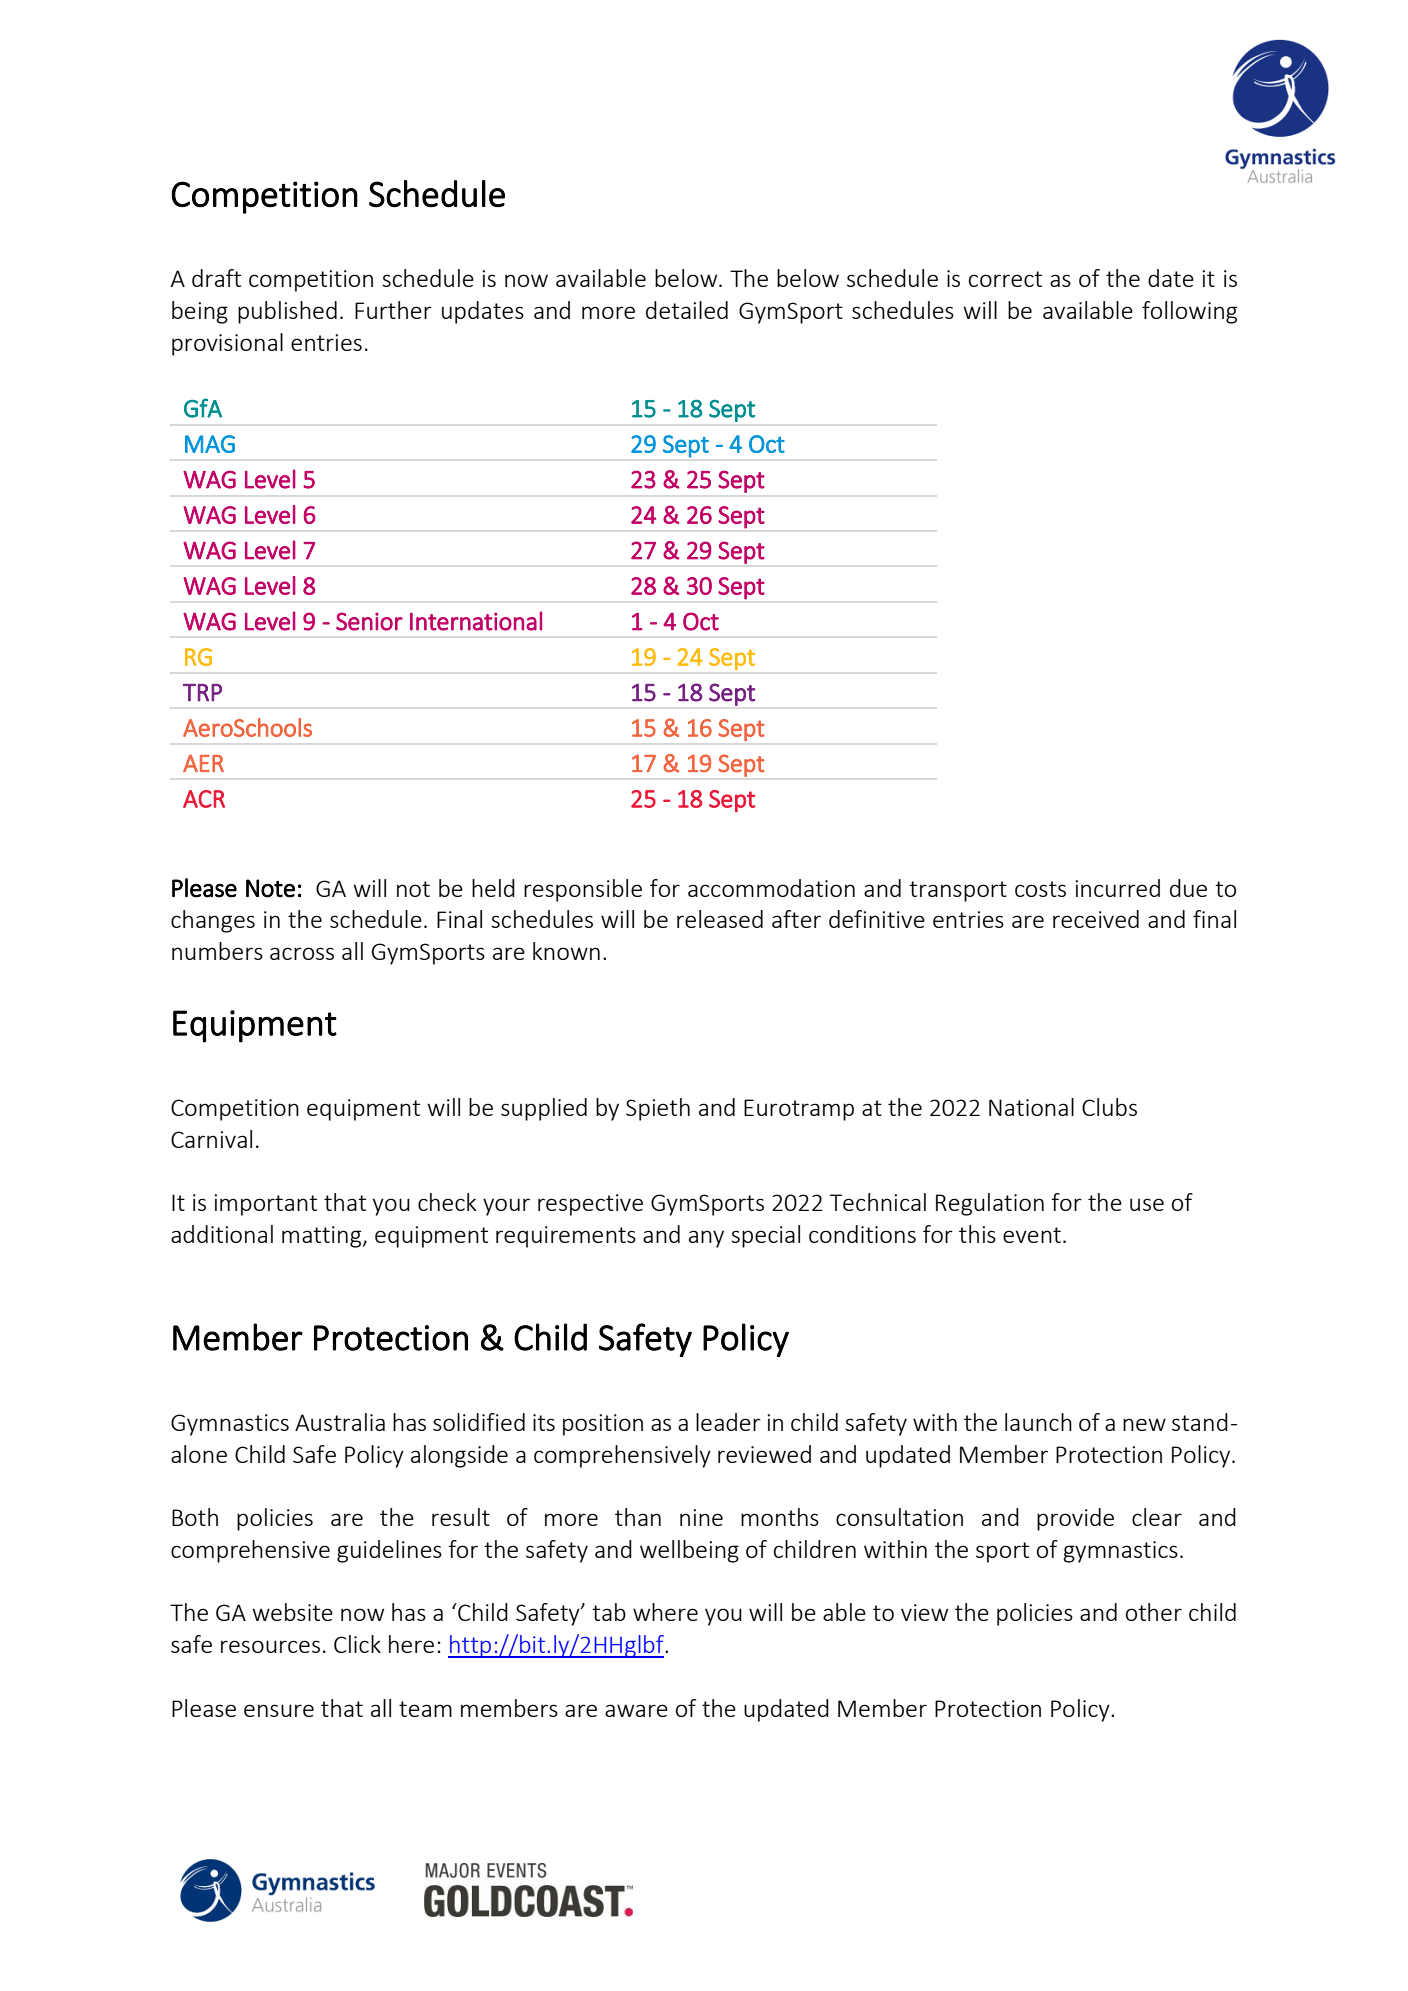  What do you see at coordinates (1005, 279) in the image?
I see `correct` at bounding box center [1005, 279].
